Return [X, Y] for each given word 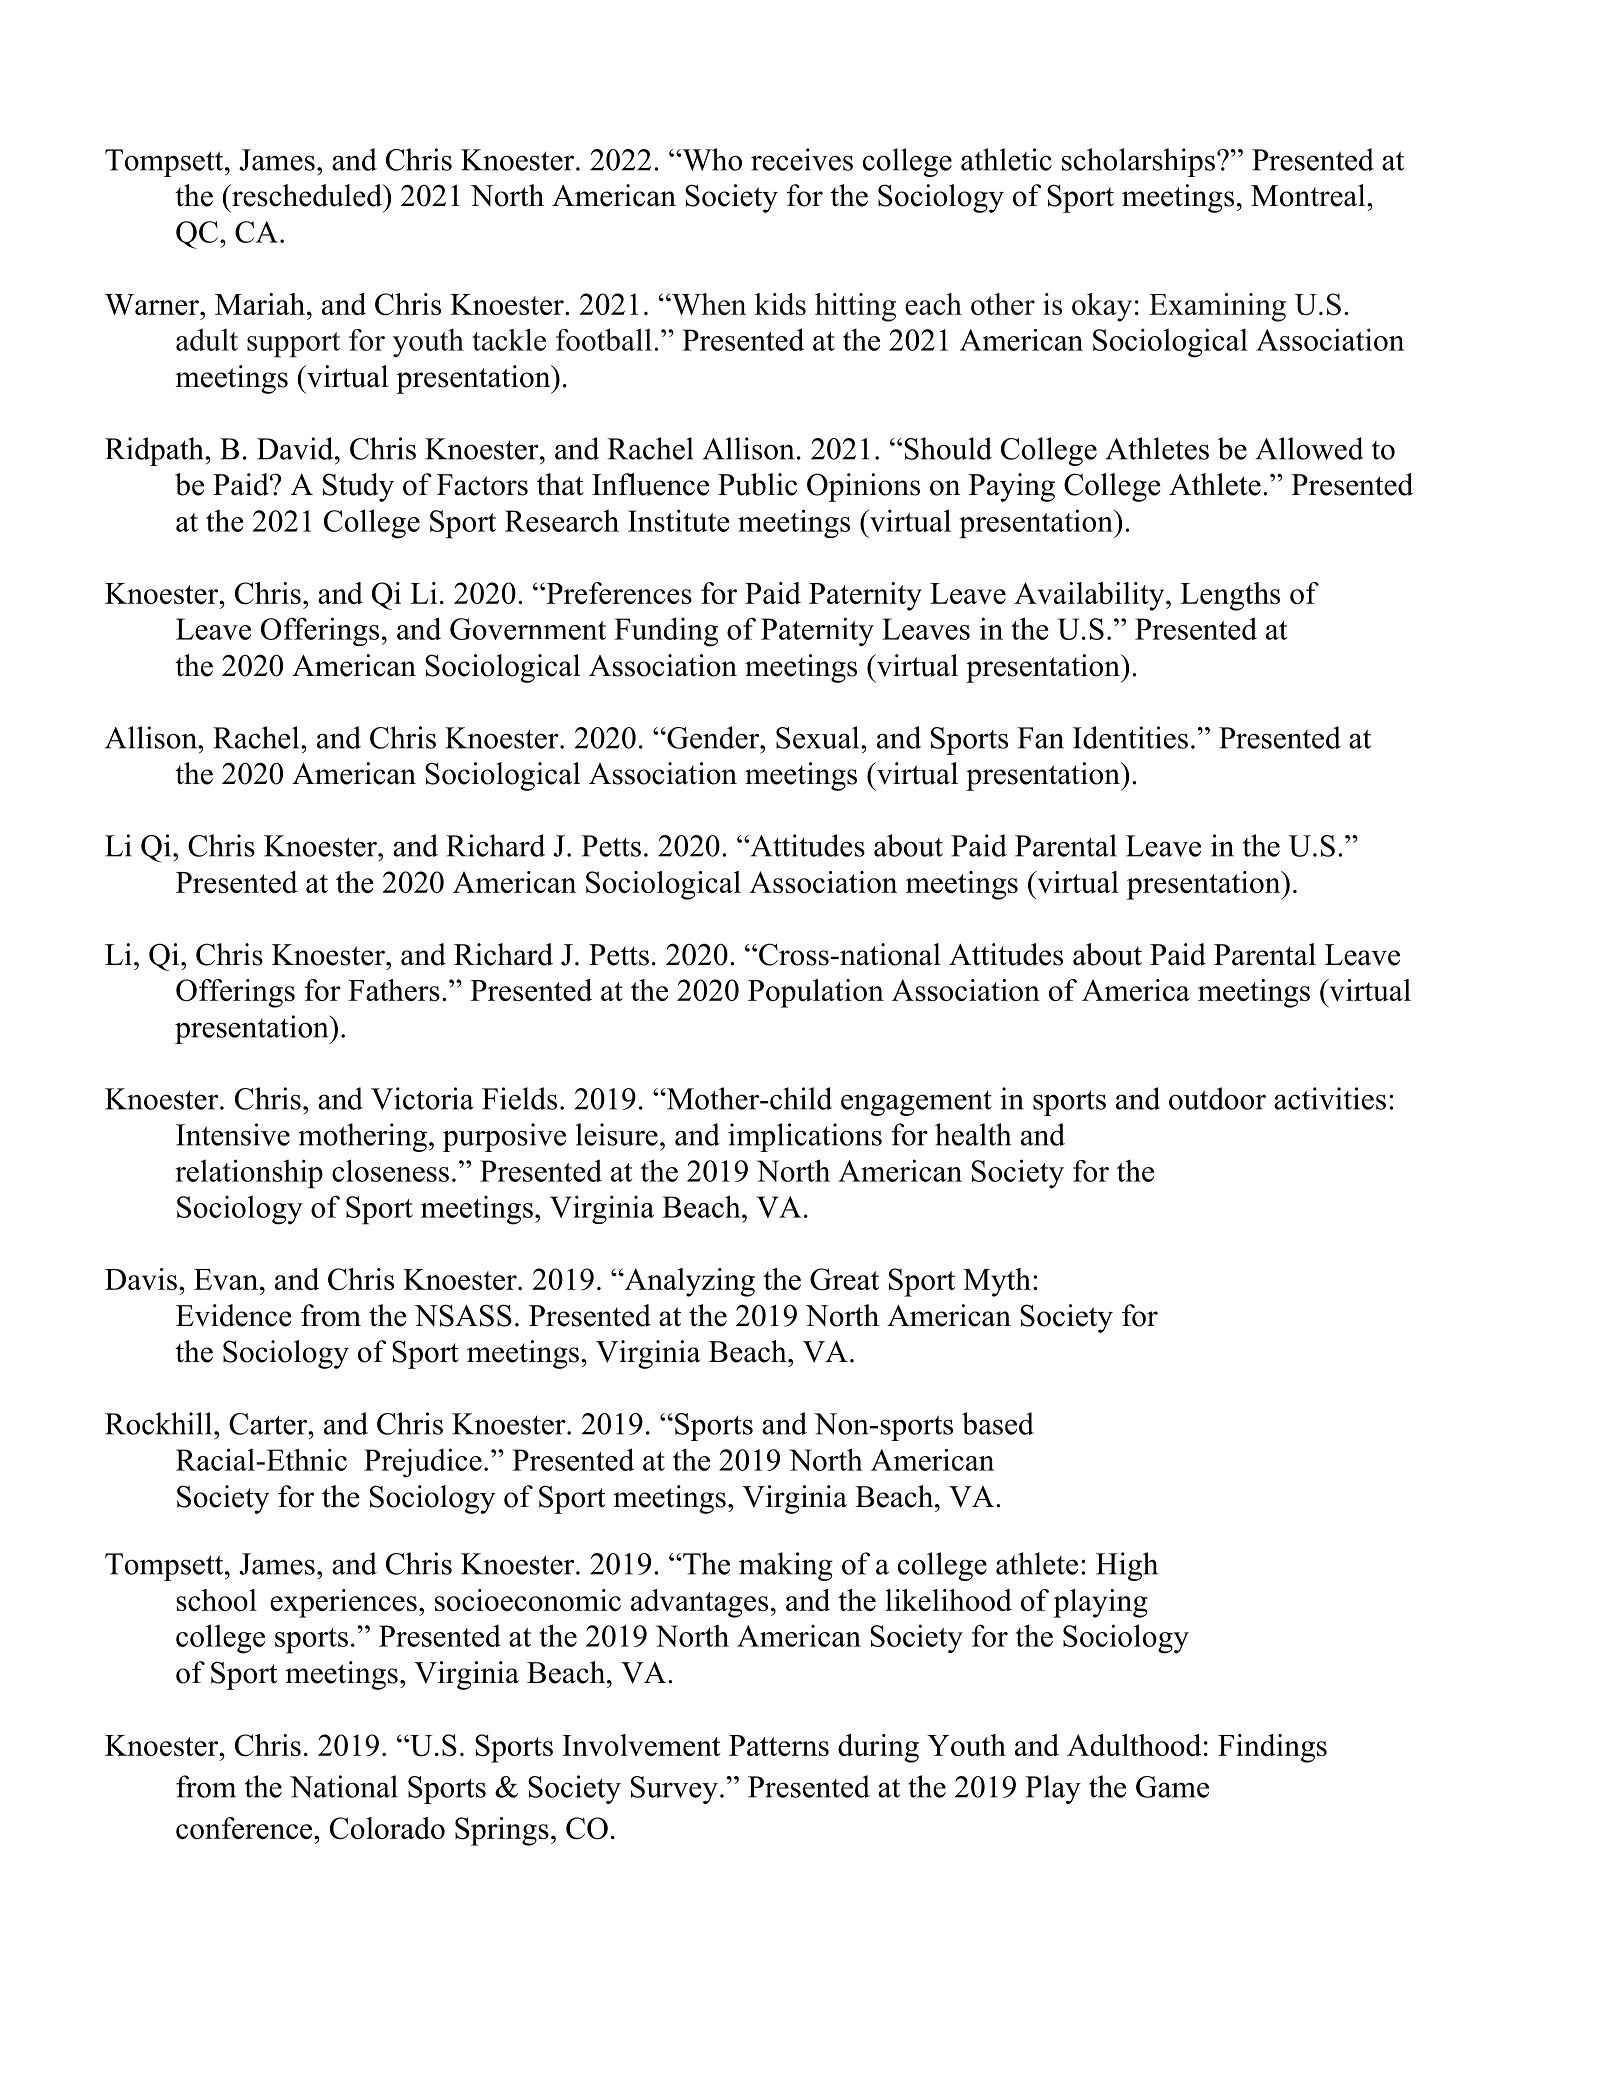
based [998, 1423]
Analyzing [688, 1282]
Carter [269, 1424]
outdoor [1217, 1098]
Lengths [1230, 596]
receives [802, 159]
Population [816, 993]
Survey [674, 1790]
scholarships [1138, 162]
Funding [666, 632]
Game [1172, 1787]
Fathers [394, 990]
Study [358, 487]
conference [245, 1828]
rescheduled [307, 195]
